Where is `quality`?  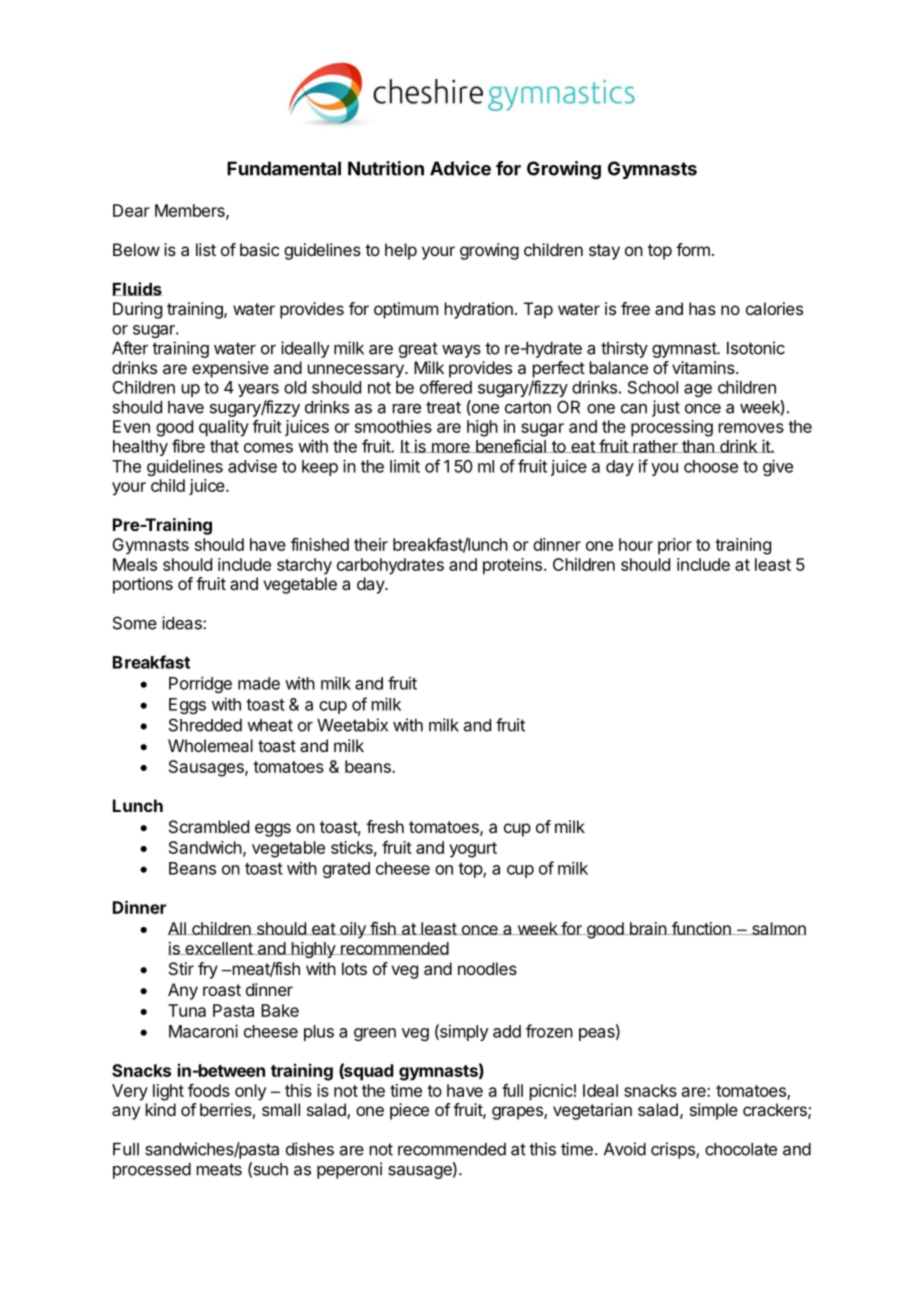
quality is located at coordinates (224, 428).
